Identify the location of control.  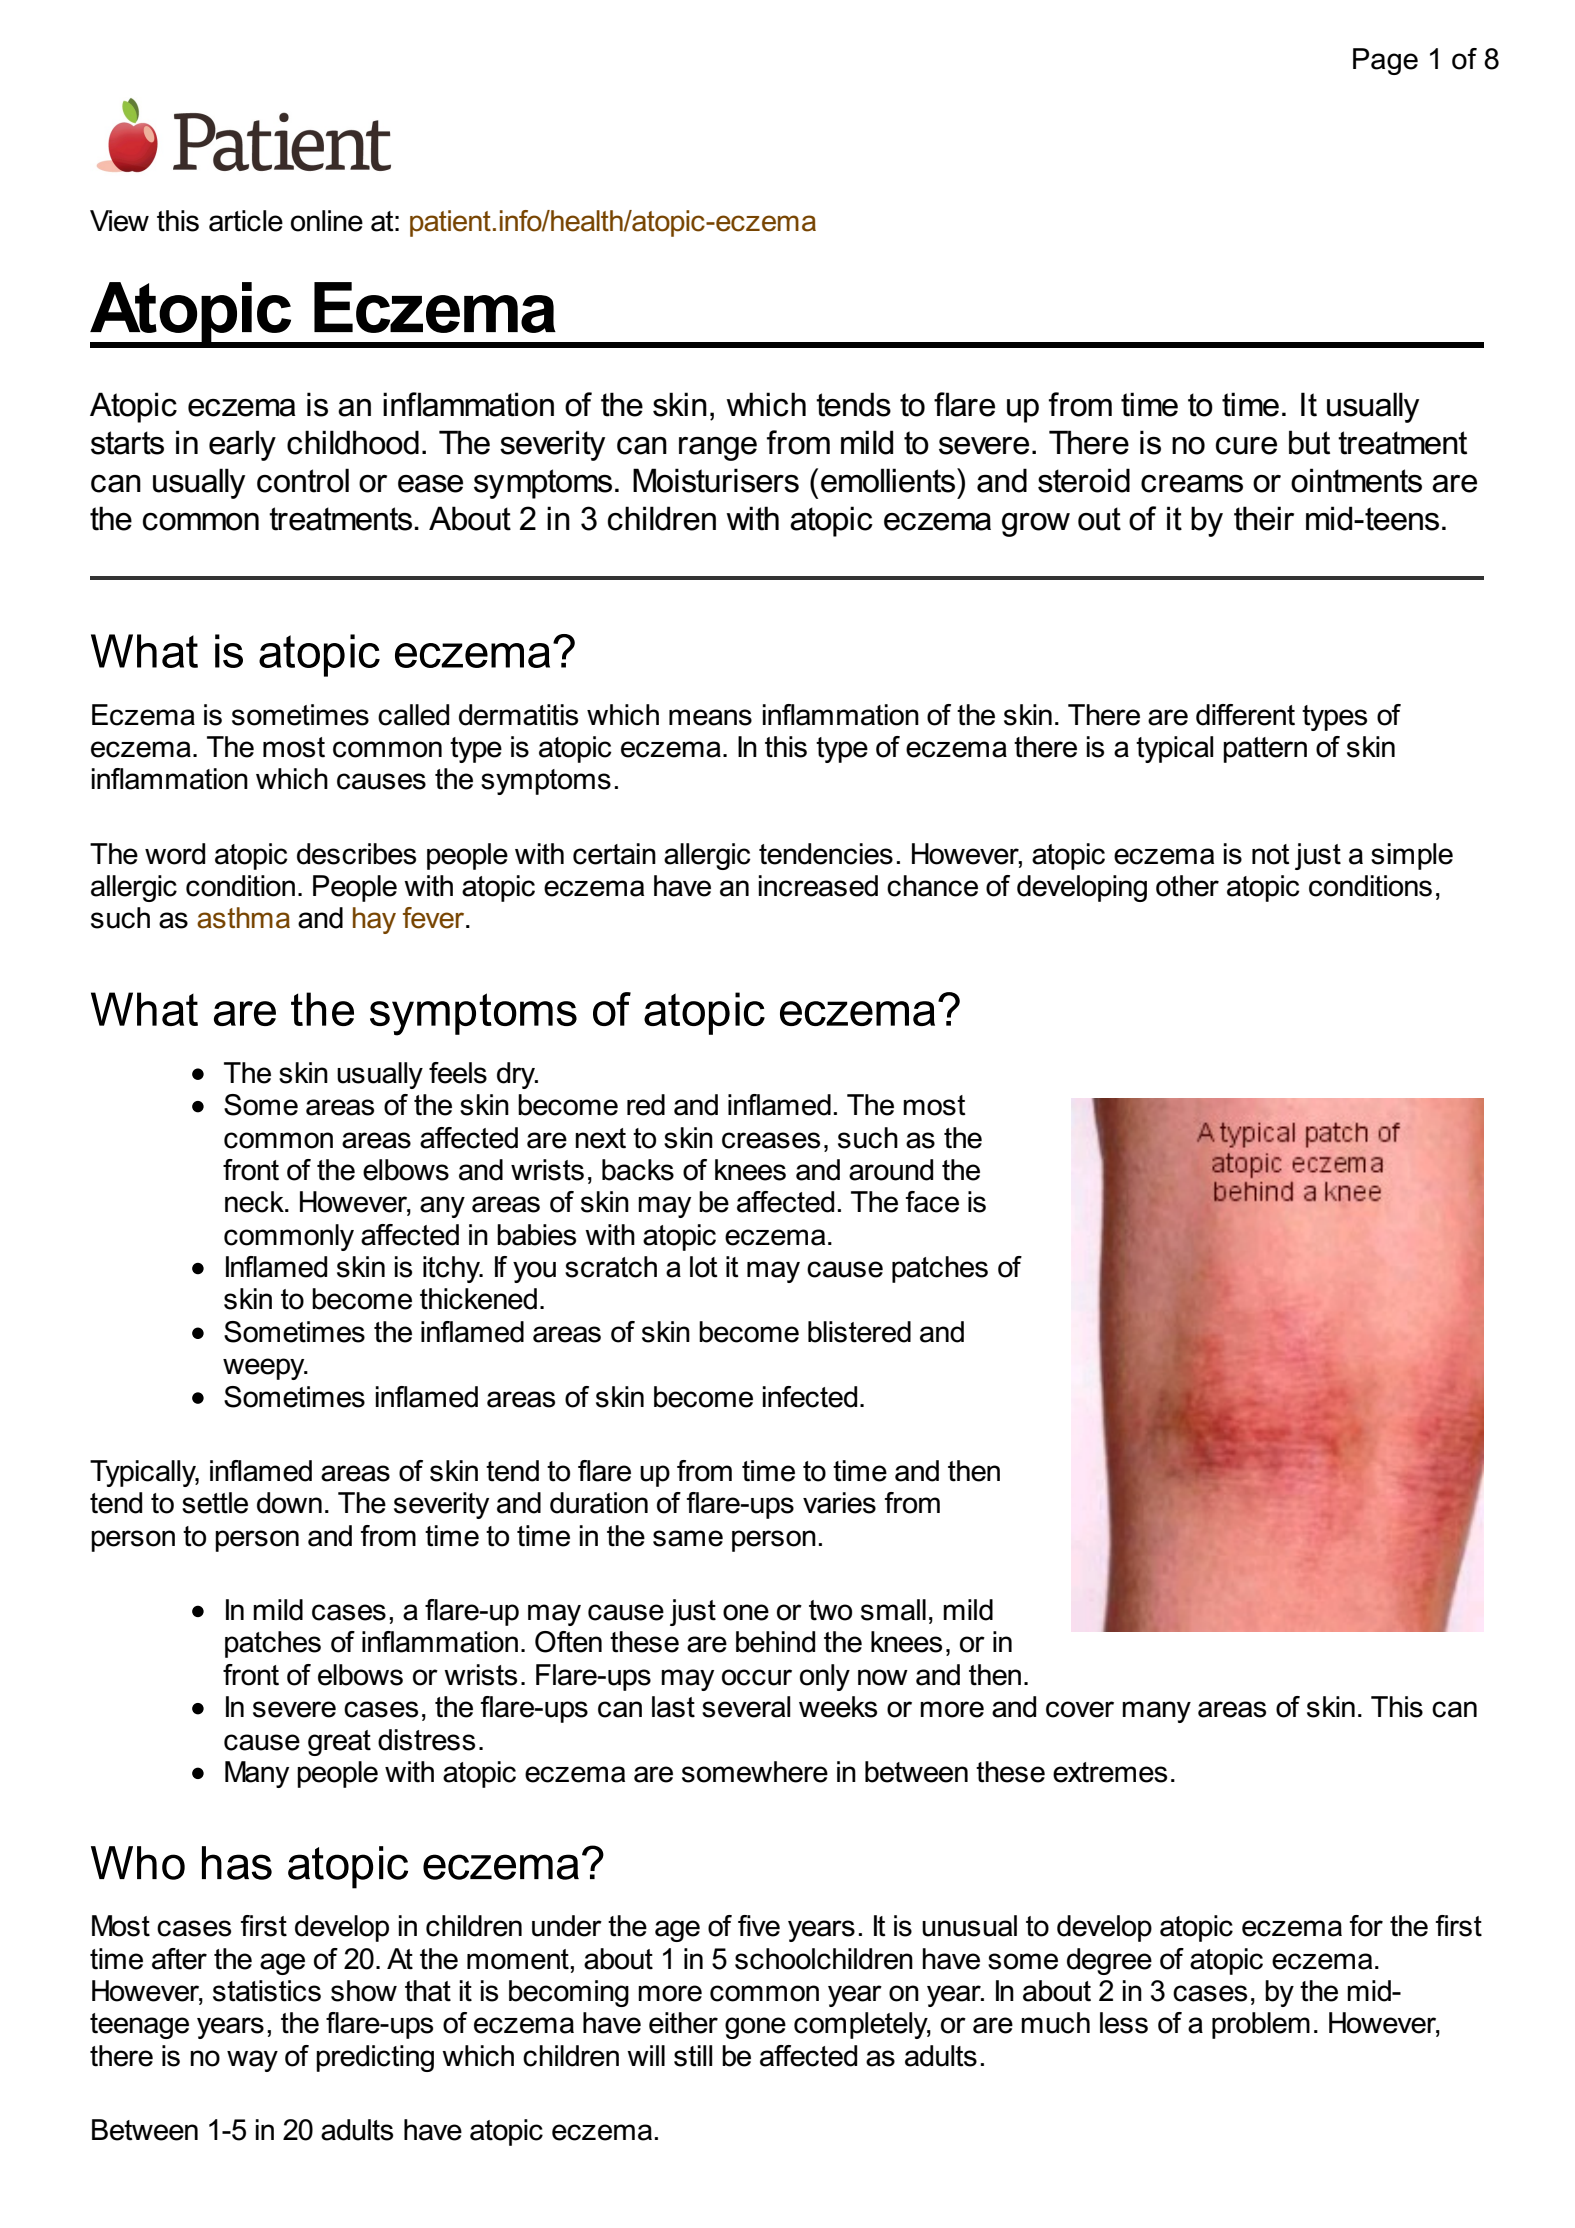
(303, 480).
